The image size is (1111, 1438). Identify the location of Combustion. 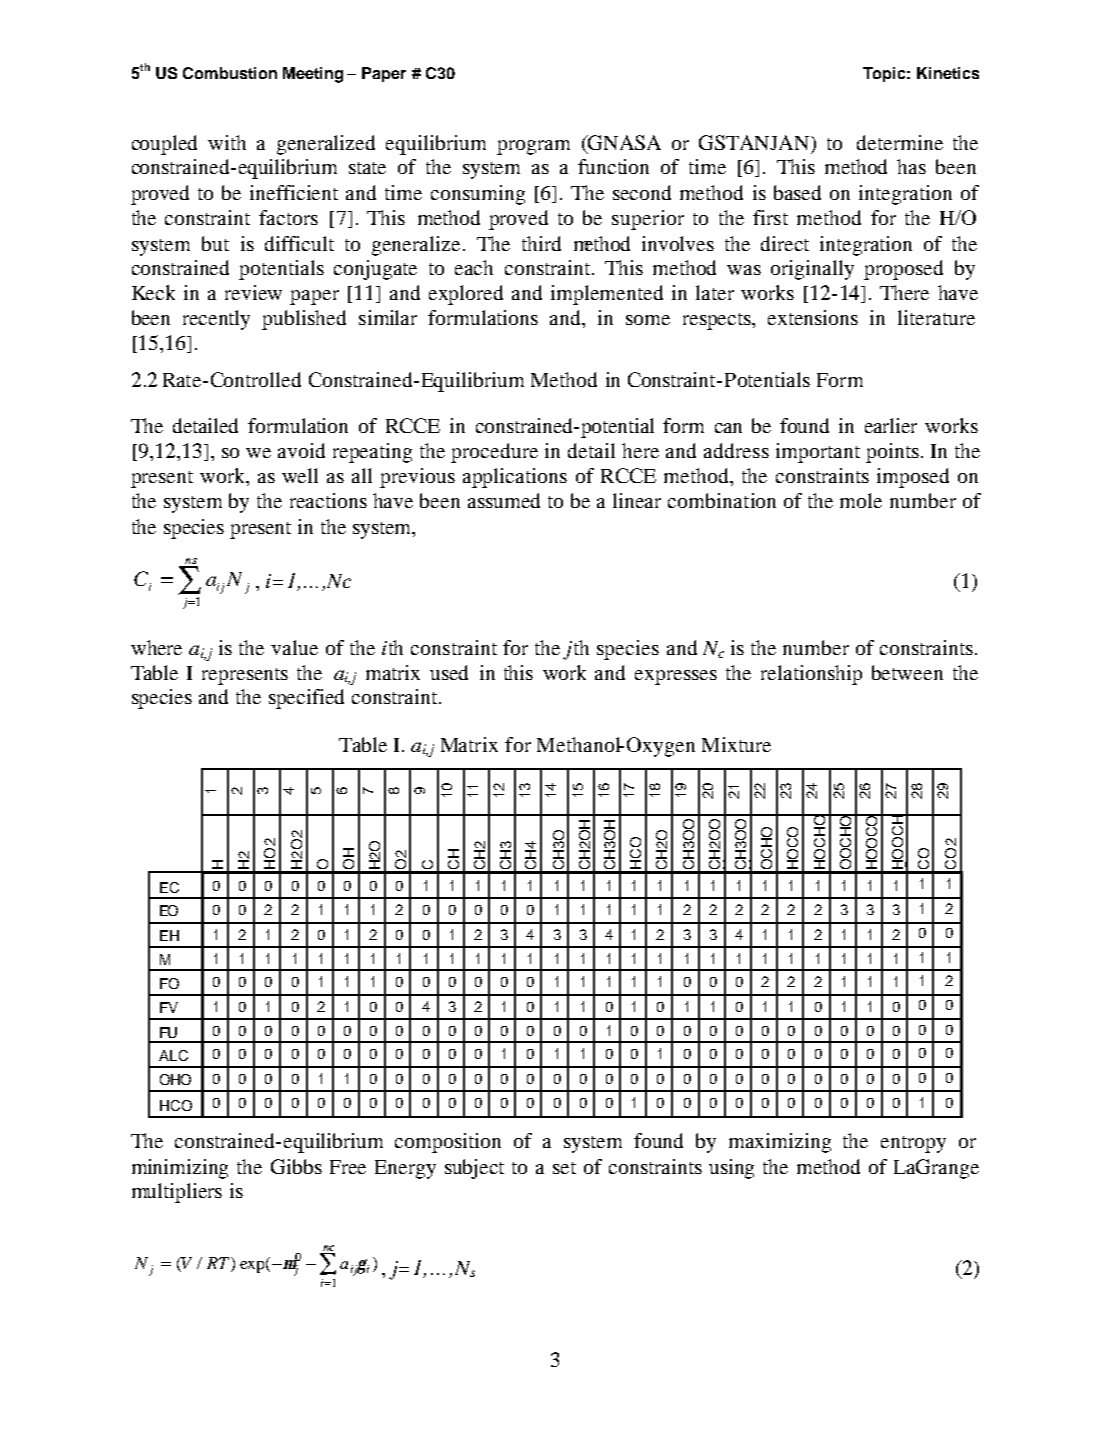
(230, 73).
